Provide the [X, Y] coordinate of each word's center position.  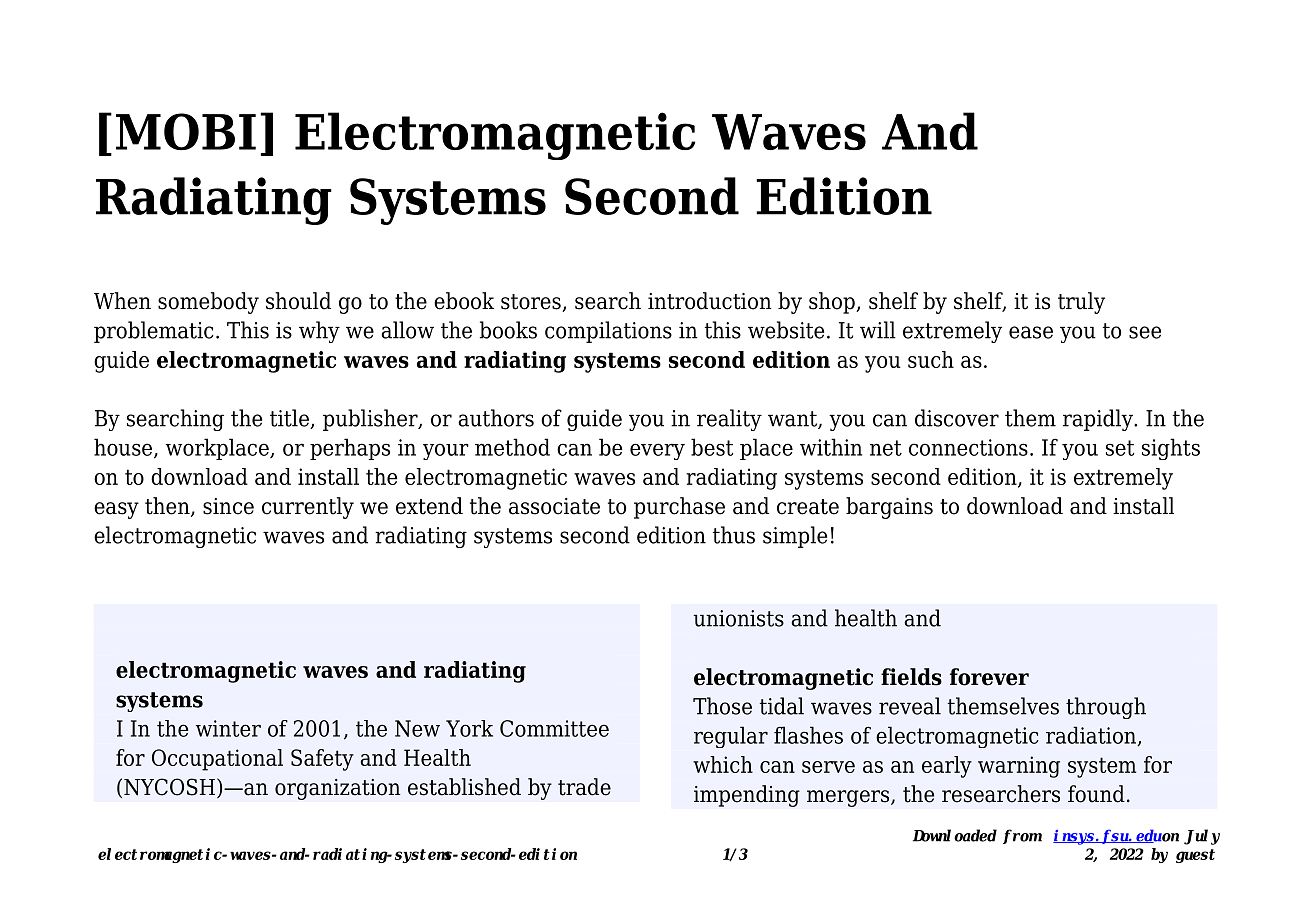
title [290, 419]
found [1096, 794]
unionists [738, 618]
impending [747, 796]
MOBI [186, 131]
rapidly [1099, 420]
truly [1081, 303]
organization [338, 789]
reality [729, 420]
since [228, 506]
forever [989, 677]
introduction [710, 301]
